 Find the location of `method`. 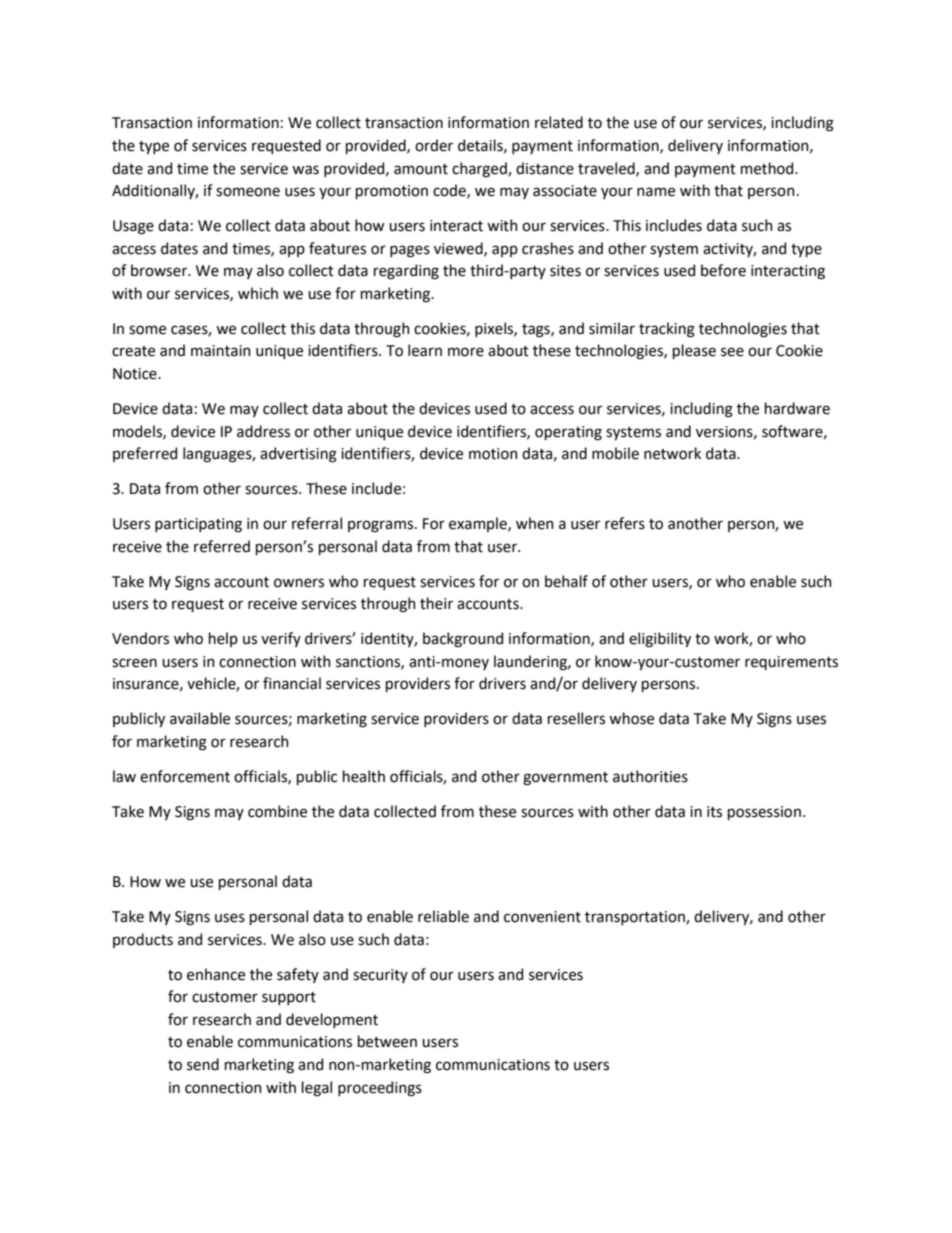

method is located at coordinates (768, 168).
